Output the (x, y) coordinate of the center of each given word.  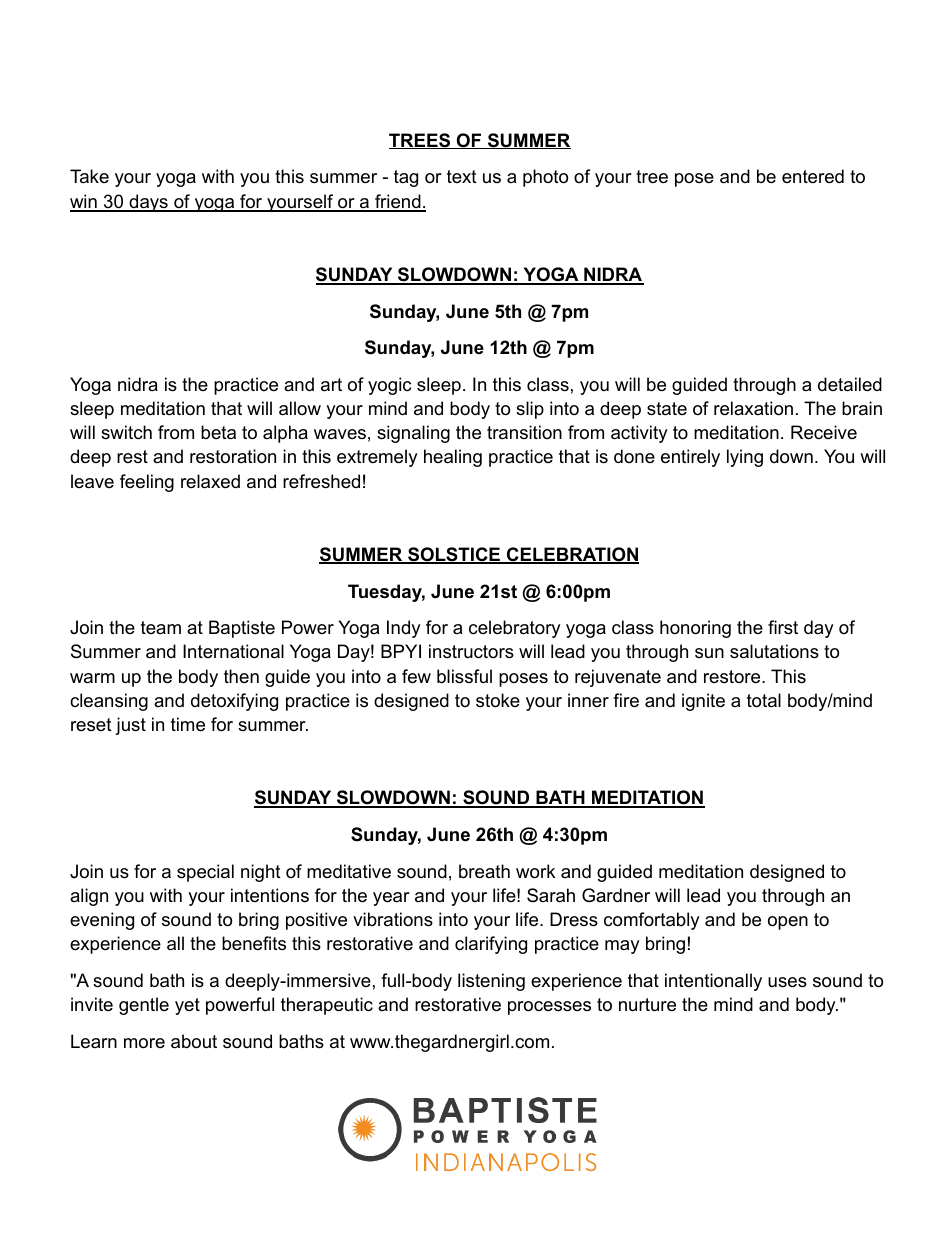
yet (187, 1006)
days (148, 203)
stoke (498, 700)
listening (491, 982)
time (188, 724)
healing (453, 458)
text (462, 176)
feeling (147, 483)
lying (745, 458)
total (764, 700)
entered (813, 176)
